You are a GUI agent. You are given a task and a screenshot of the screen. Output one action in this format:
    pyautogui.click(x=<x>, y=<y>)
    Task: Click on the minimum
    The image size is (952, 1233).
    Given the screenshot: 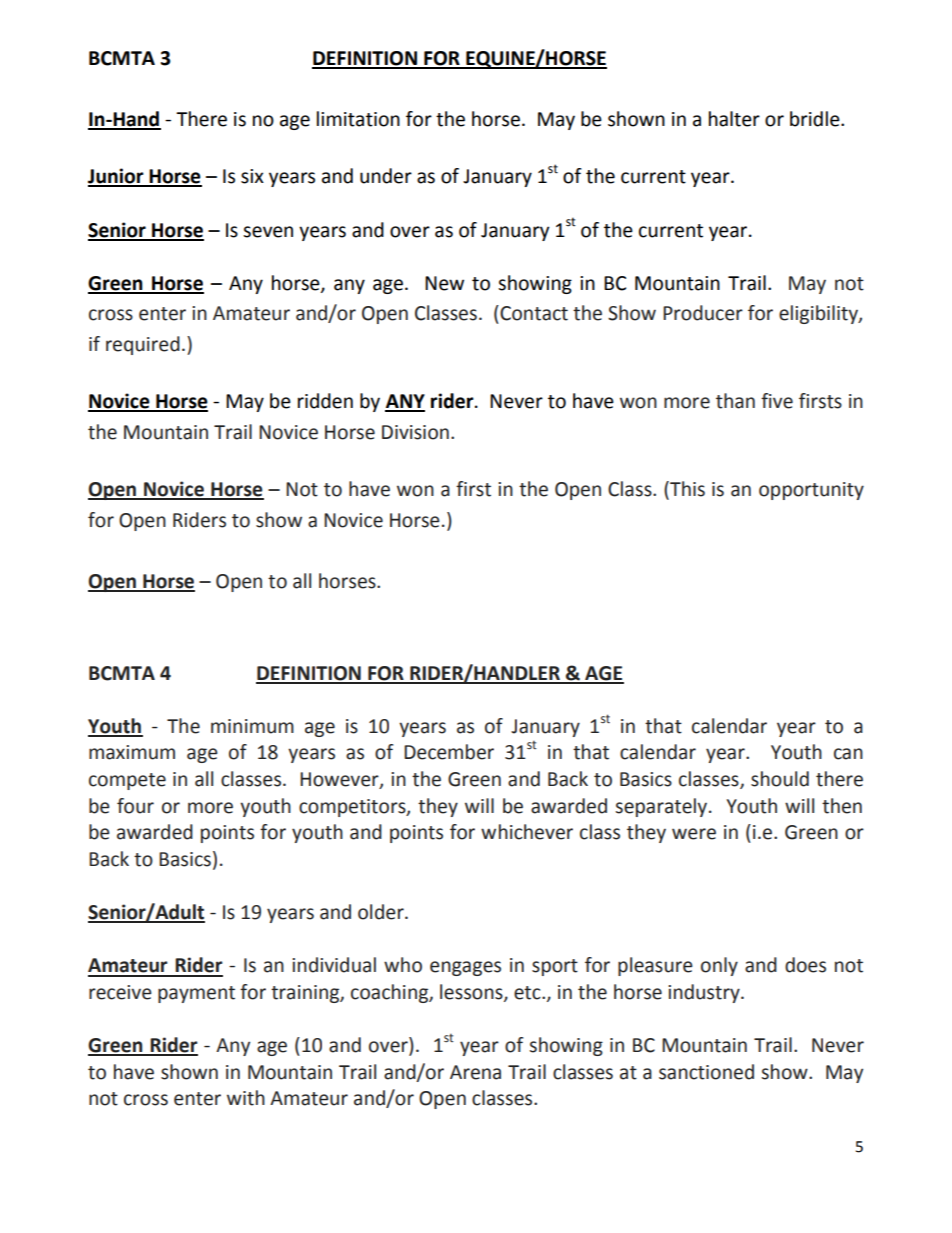 What is the action you would take?
    pyautogui.click(x=252, y=726)
